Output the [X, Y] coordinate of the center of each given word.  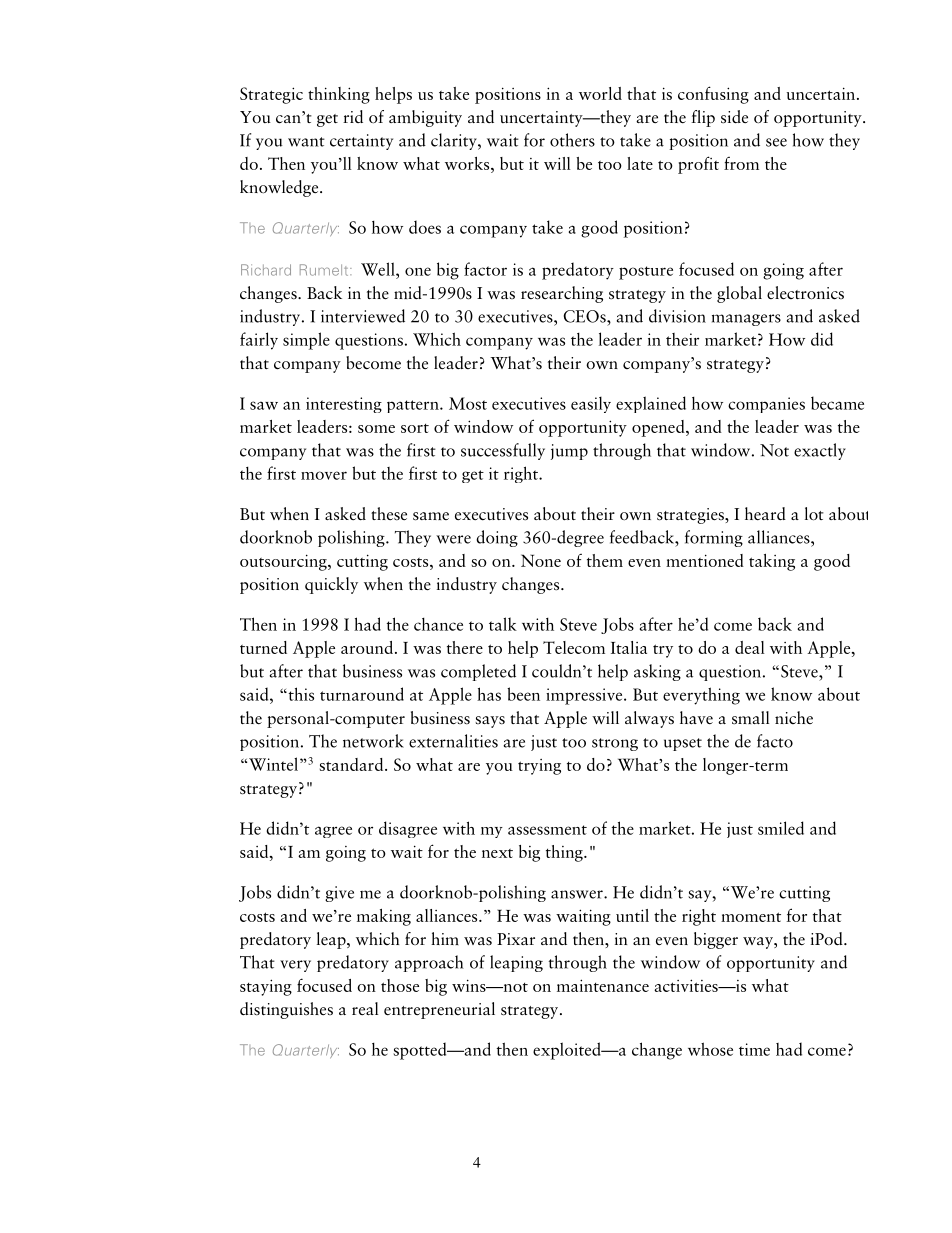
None [541, 560]
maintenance [603, 985]
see [776, 142]
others [572, 140]
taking [772, 562]
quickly [331, 585]
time [754, 1049]
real [365, 1008]
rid [353, 116]
